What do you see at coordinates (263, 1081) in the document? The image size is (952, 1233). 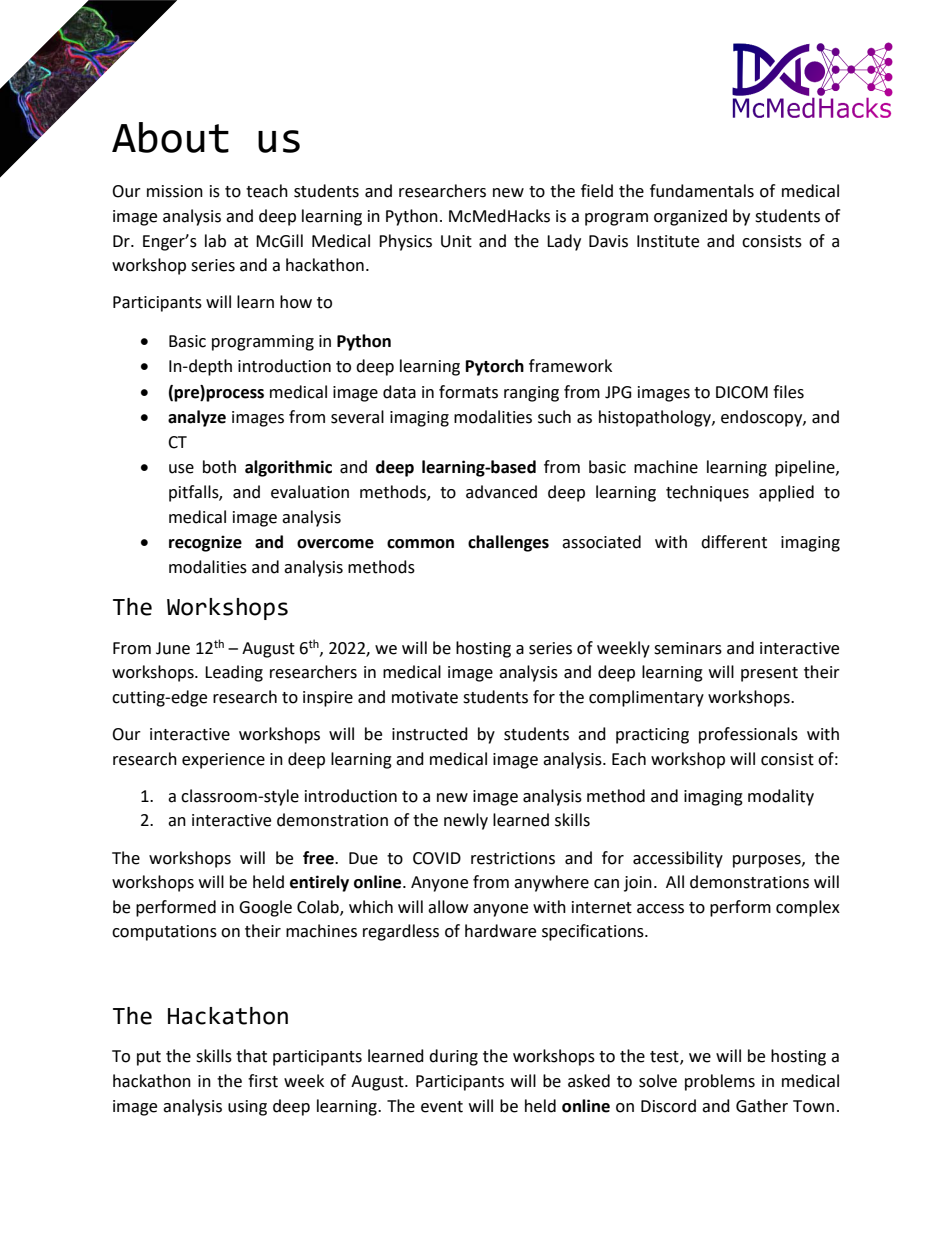 I see `first` at bounding box center [263, 1081].
